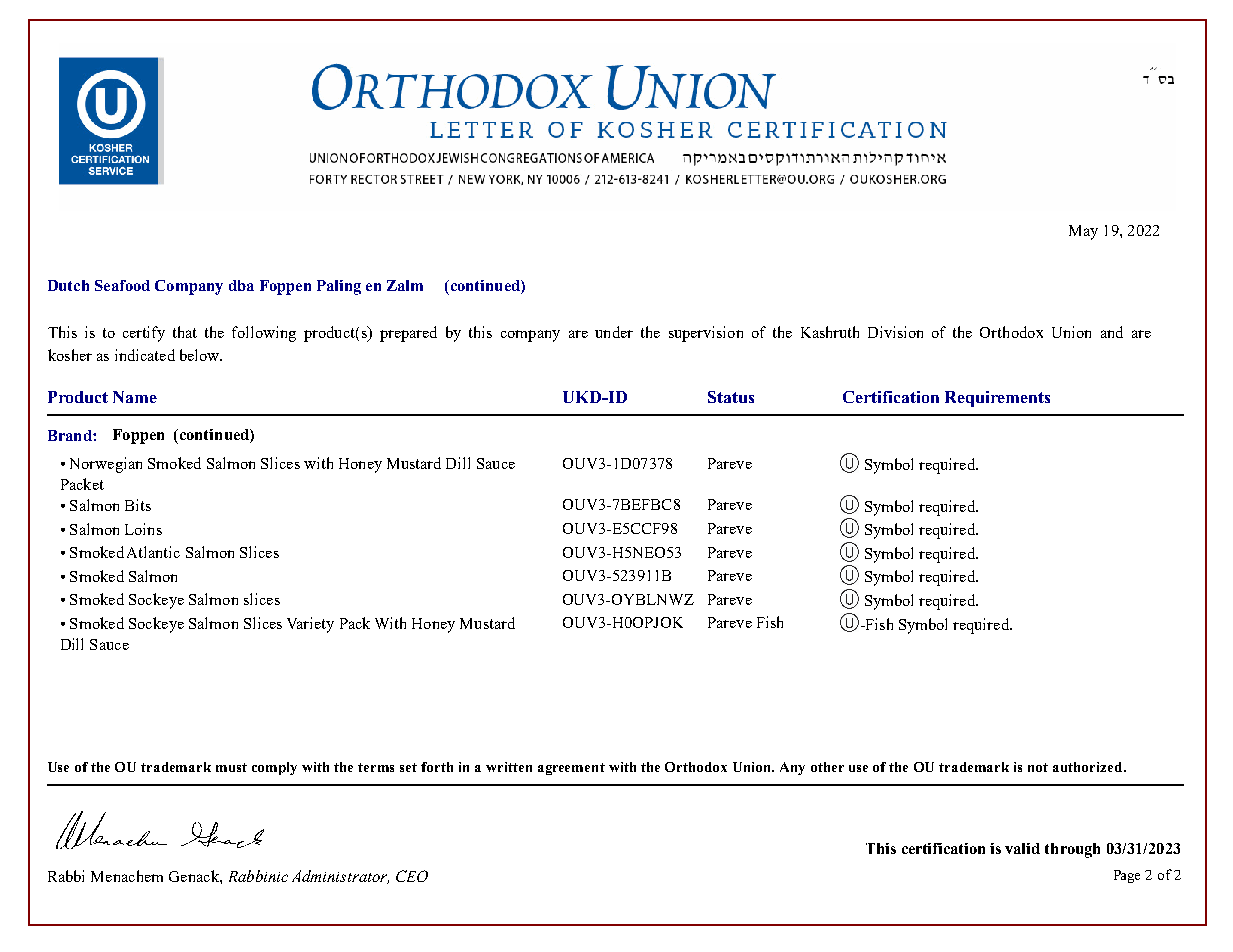  Describe the element at coordinates (310, 625) in the screenshot. I see `Variety` at that location.
